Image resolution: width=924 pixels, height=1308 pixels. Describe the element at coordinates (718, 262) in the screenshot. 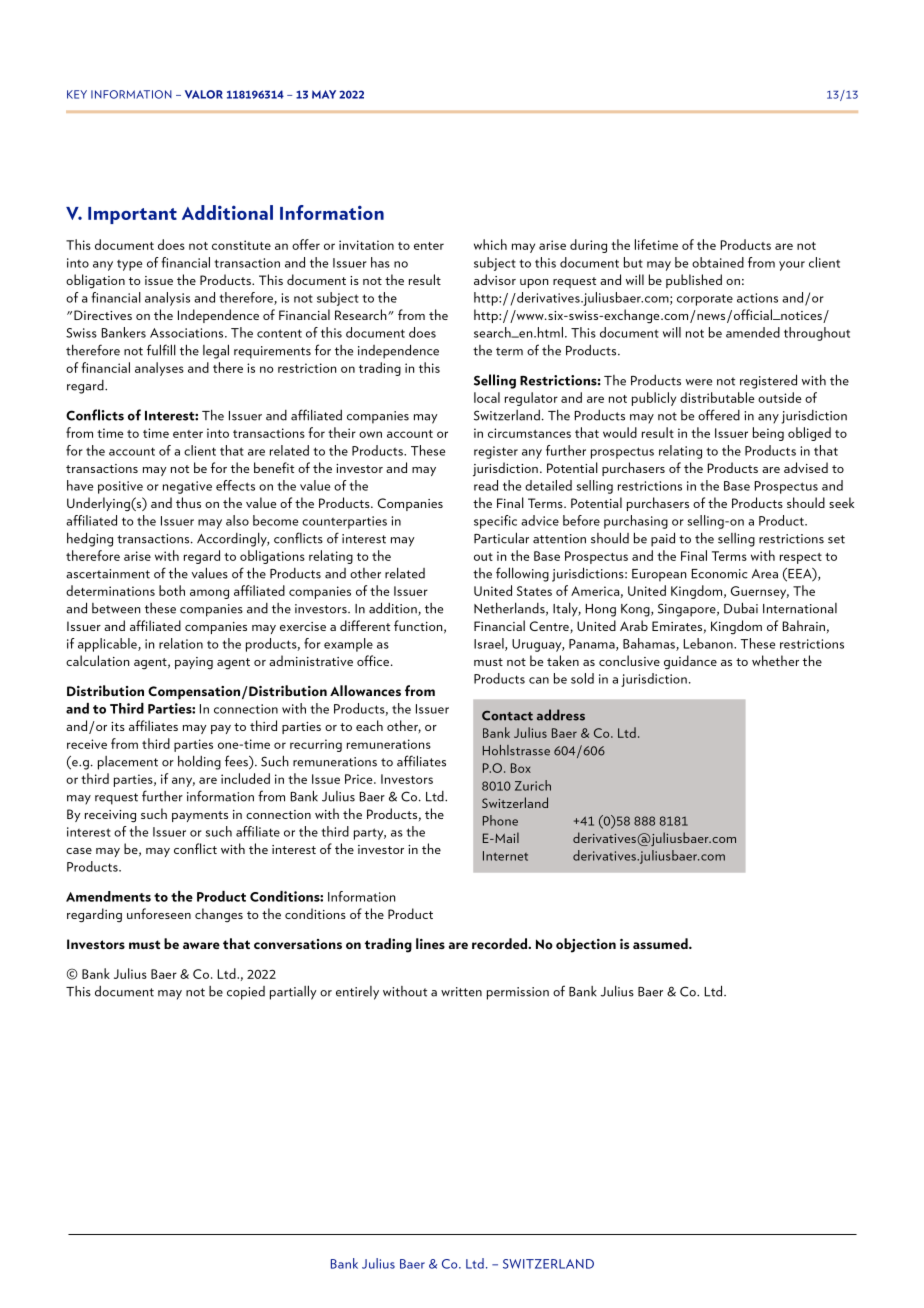

I see `obtained` at that location.
